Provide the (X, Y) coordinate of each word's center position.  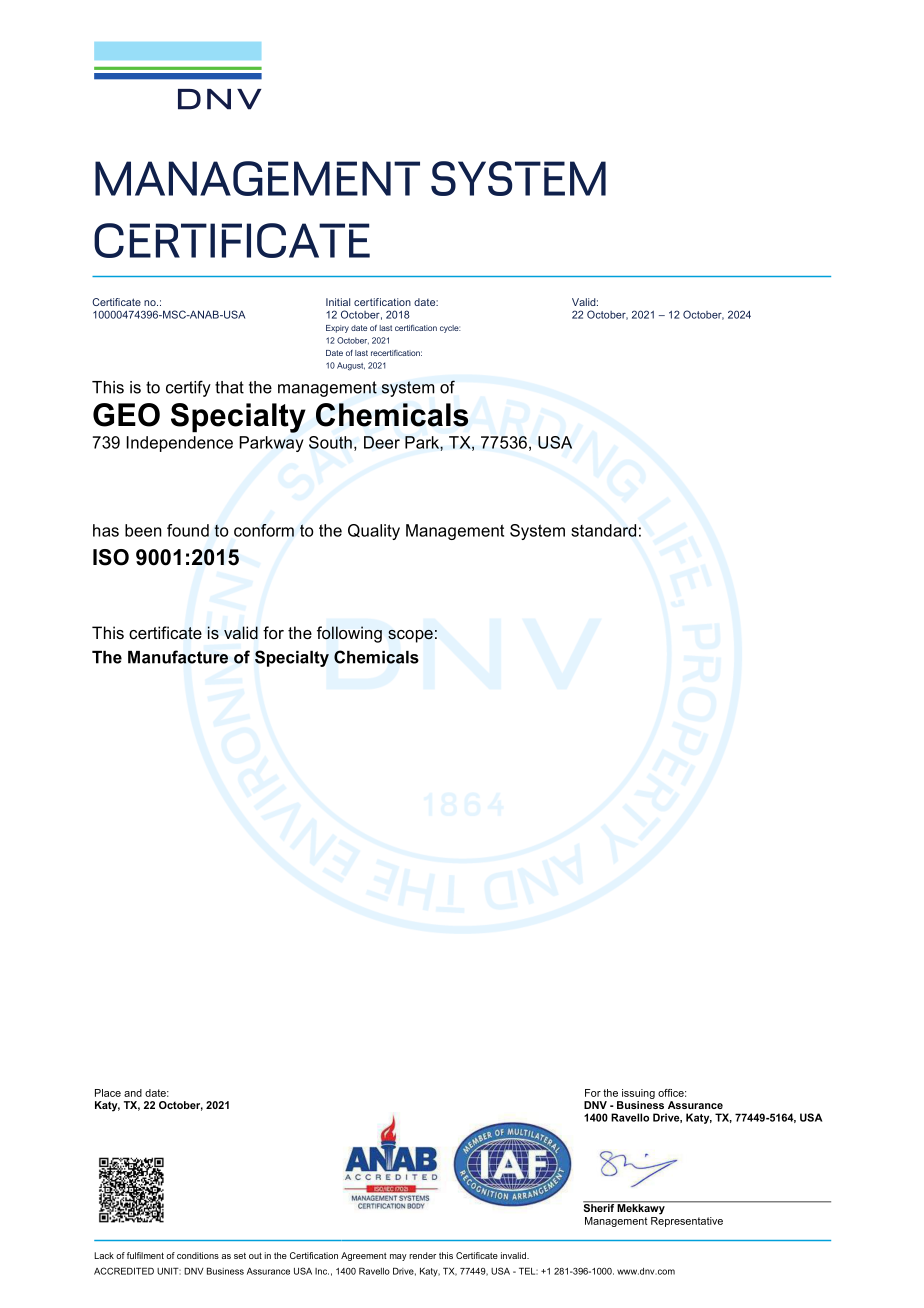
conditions (198, 1255)
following (349, 634)
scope (410, 636)
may (398, 1257)
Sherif (600, 1207)
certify (188, 388)
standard (603, 530)
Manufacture (178, 657)
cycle (450, 329)
